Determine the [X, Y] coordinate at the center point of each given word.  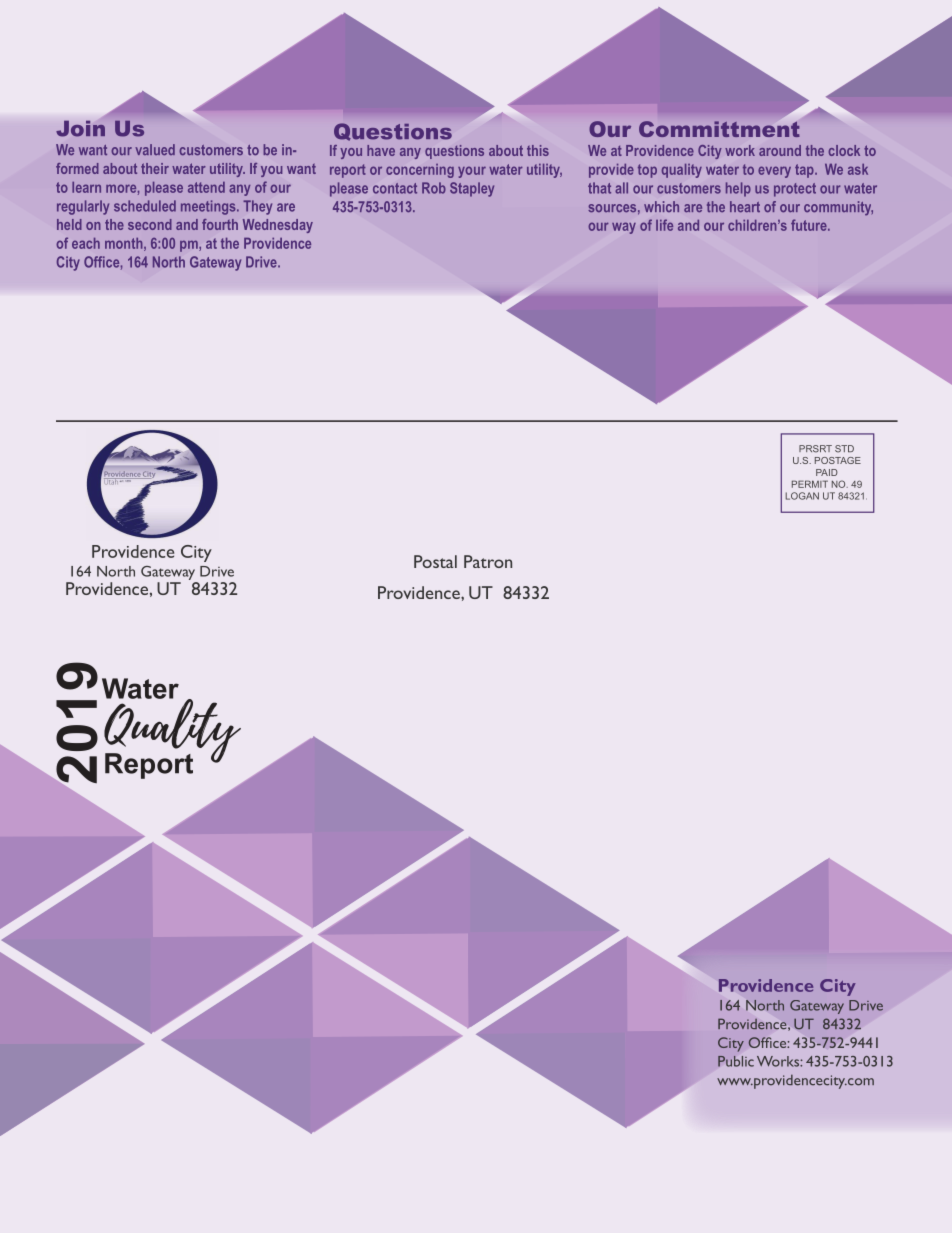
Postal [435, 561]
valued [155, 149]
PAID [827, 472]
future [810, 225]
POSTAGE [838, 460]
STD [844, 449]
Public [736, 1061]
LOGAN [802, 496]
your [472, 172]
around [780, 150]
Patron [488, 561]
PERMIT [810, 484]
